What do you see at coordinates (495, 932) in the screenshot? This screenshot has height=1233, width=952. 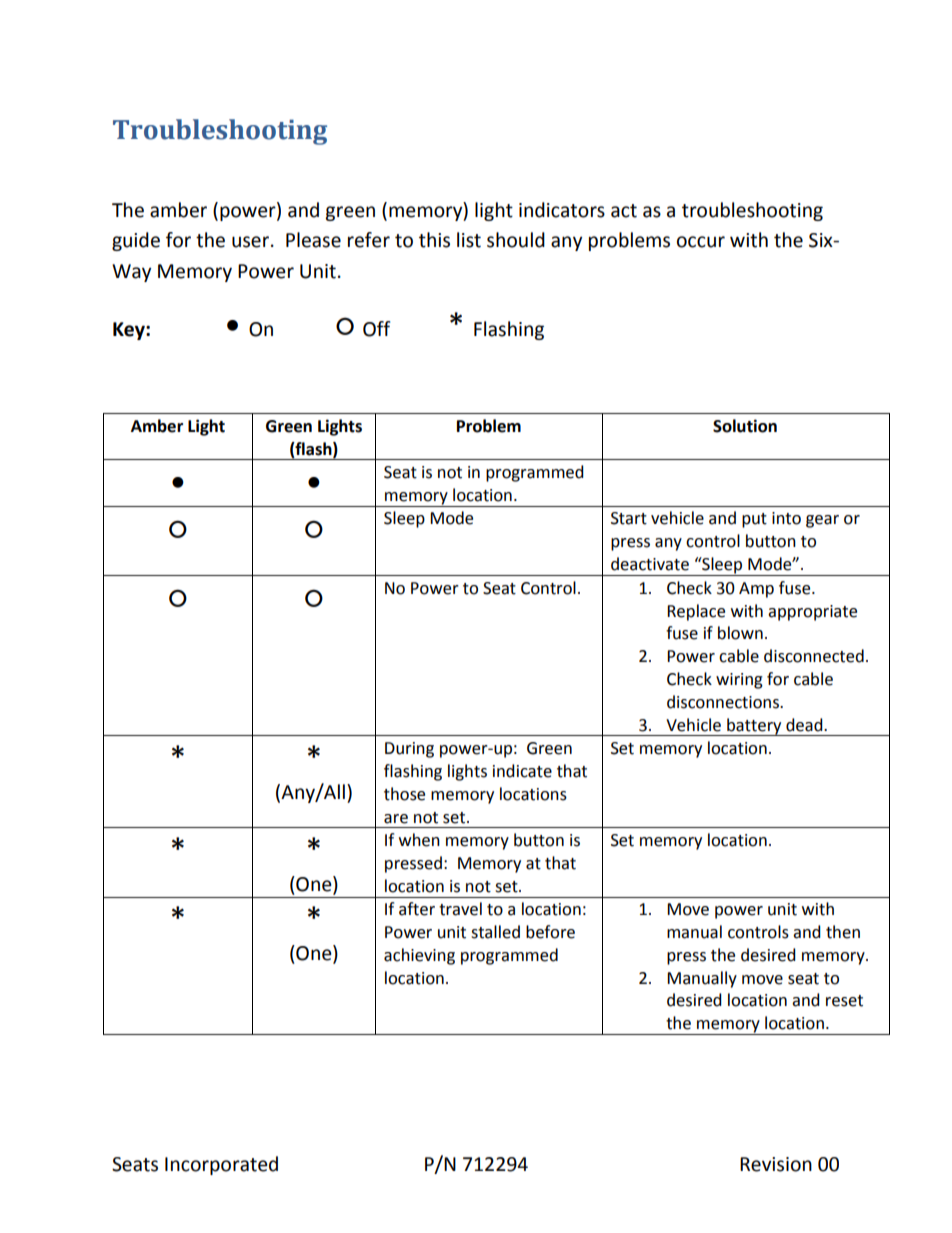 I see `stalled` at bounding box center [495, 932].
